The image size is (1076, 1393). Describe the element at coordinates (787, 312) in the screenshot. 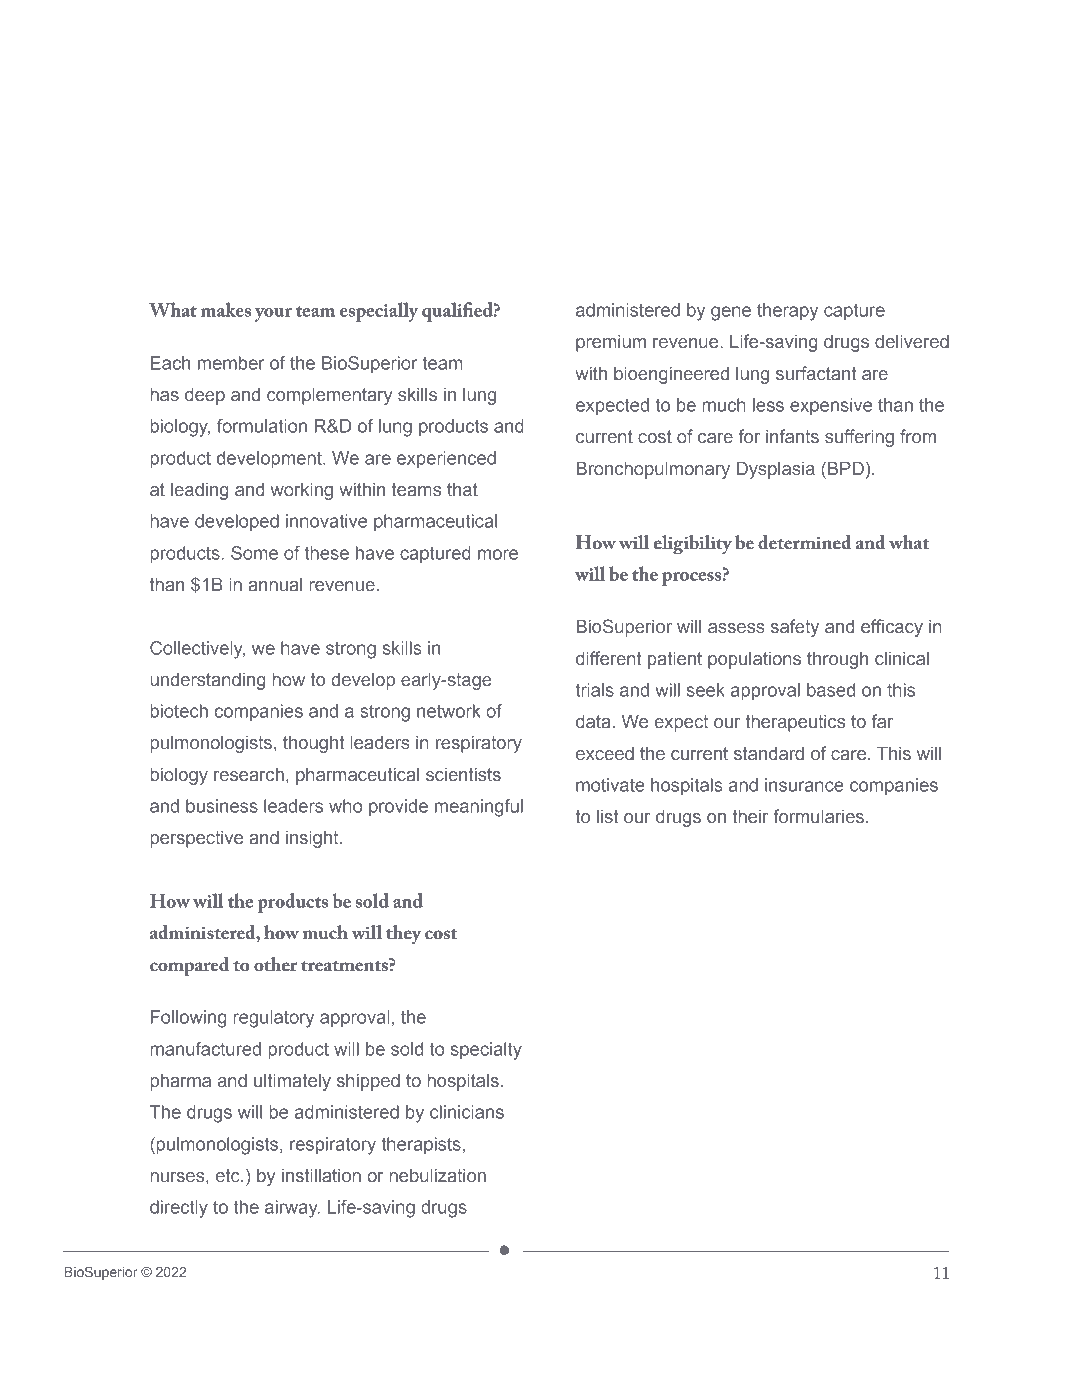

I see `therapy` at that location.
